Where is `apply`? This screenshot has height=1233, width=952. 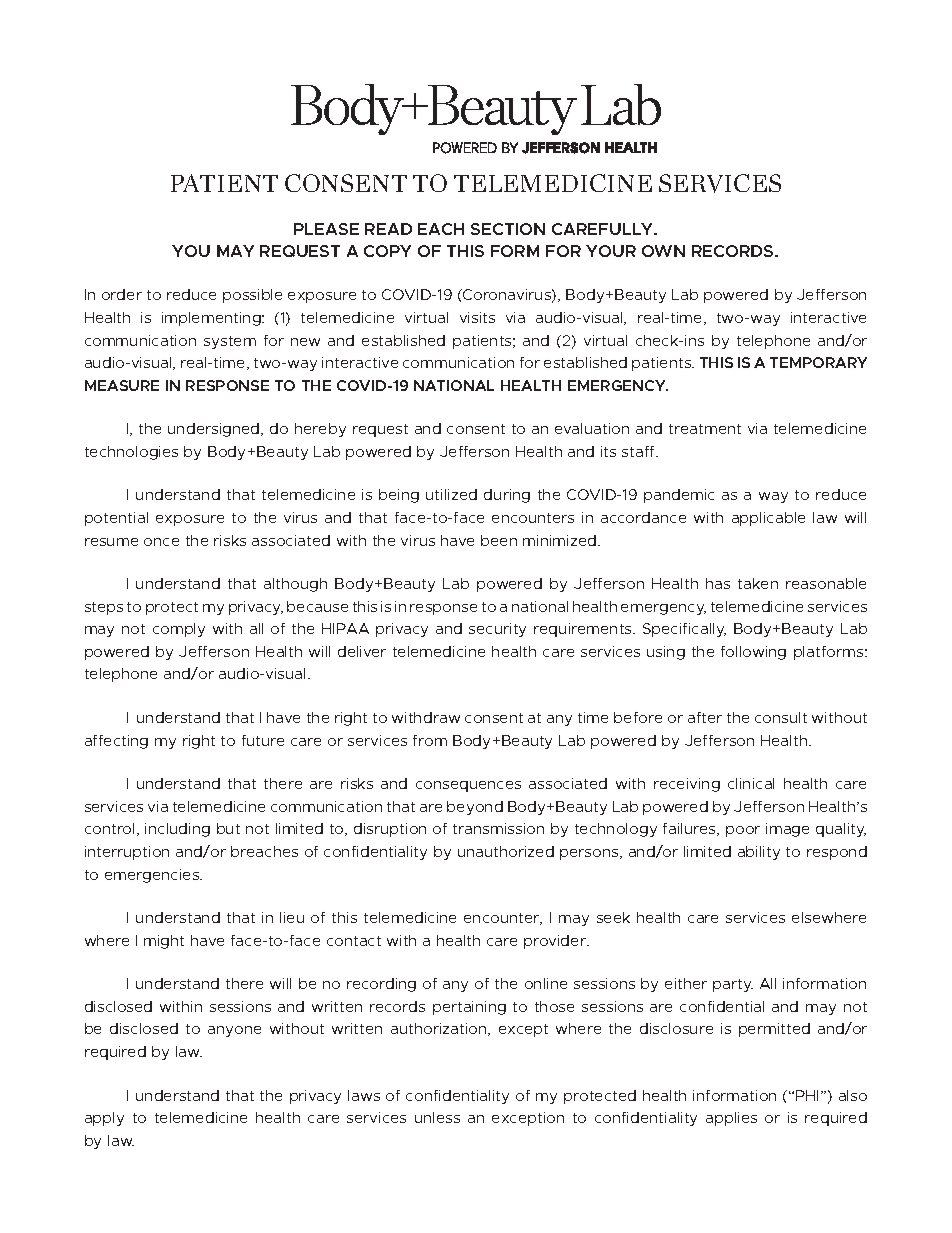 apply is located at coordinates (104, 1119).
